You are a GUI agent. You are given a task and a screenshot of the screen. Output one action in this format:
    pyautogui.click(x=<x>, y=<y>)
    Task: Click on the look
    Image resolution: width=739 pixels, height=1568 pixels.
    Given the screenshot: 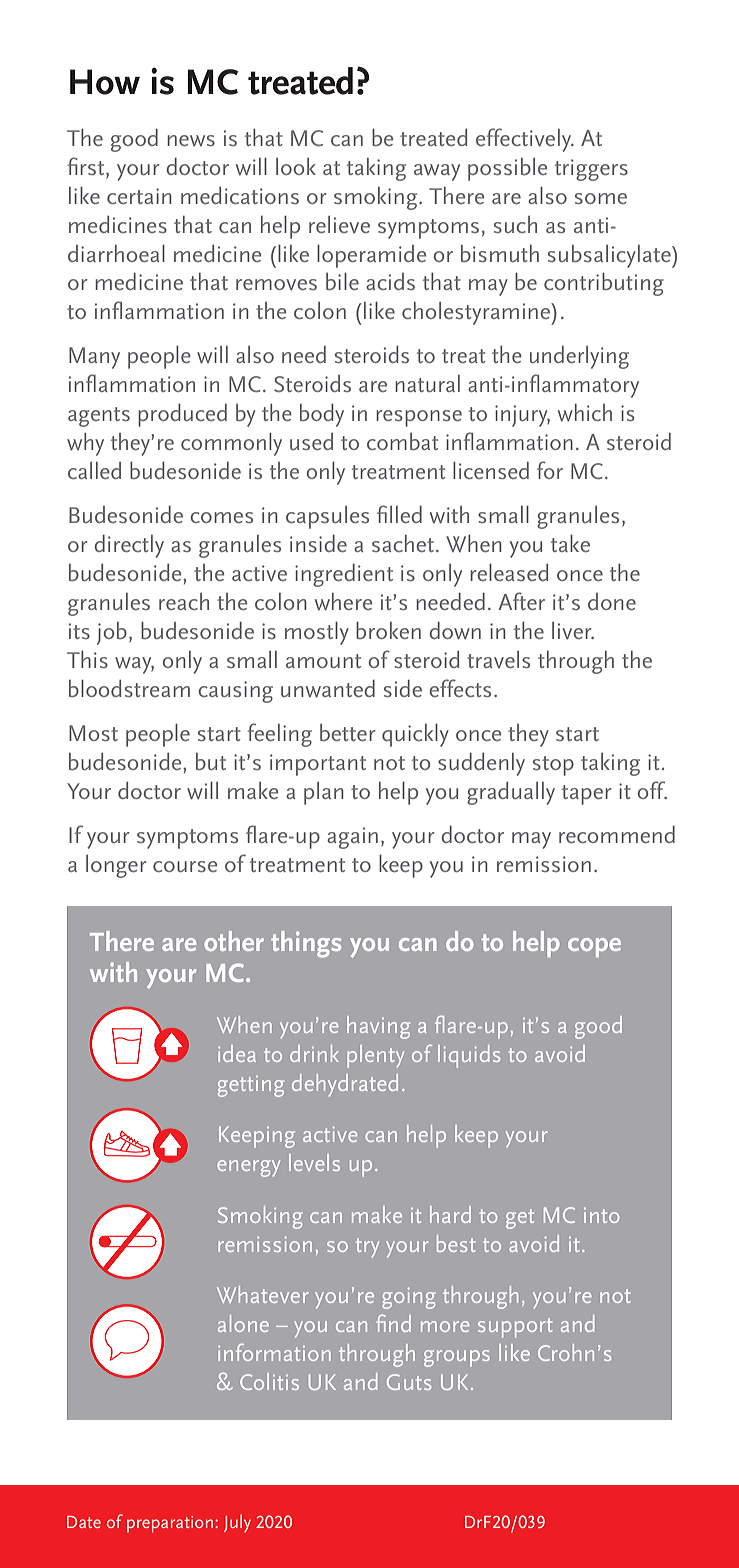 What is the action you would take?
    pyautogui.click(x=296, y=166)
